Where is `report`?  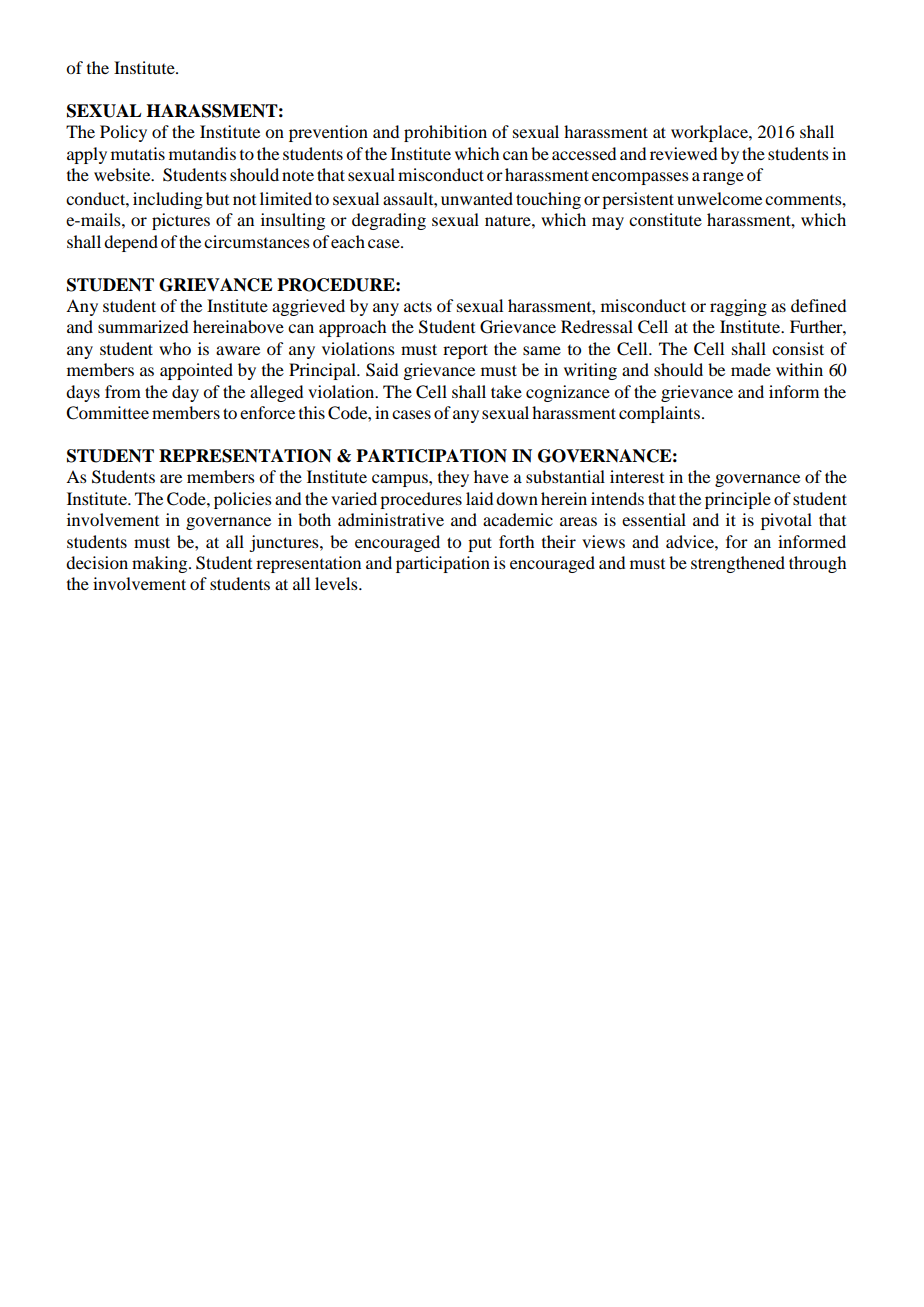
report is located at coordinates (465, 351).
